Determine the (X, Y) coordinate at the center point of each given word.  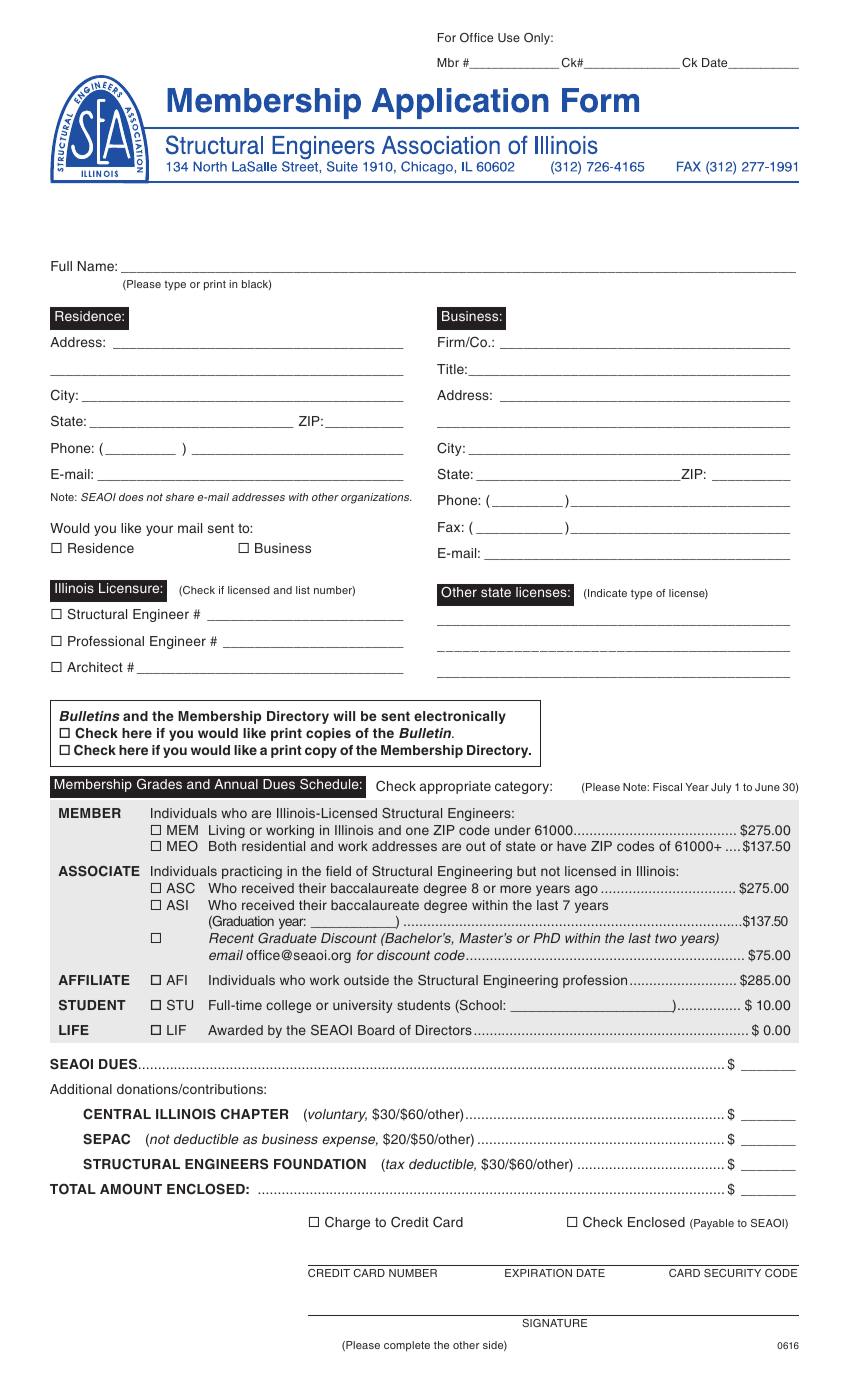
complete (407, 1346)
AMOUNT (131, 1189)
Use (509, 37)
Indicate (606, 593)
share (179, 497)
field (338, 871)
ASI (177, 905)
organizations (376, 498)
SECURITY (732, 1273)
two (666, 938)
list (303, 590)
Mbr (448, 62)
